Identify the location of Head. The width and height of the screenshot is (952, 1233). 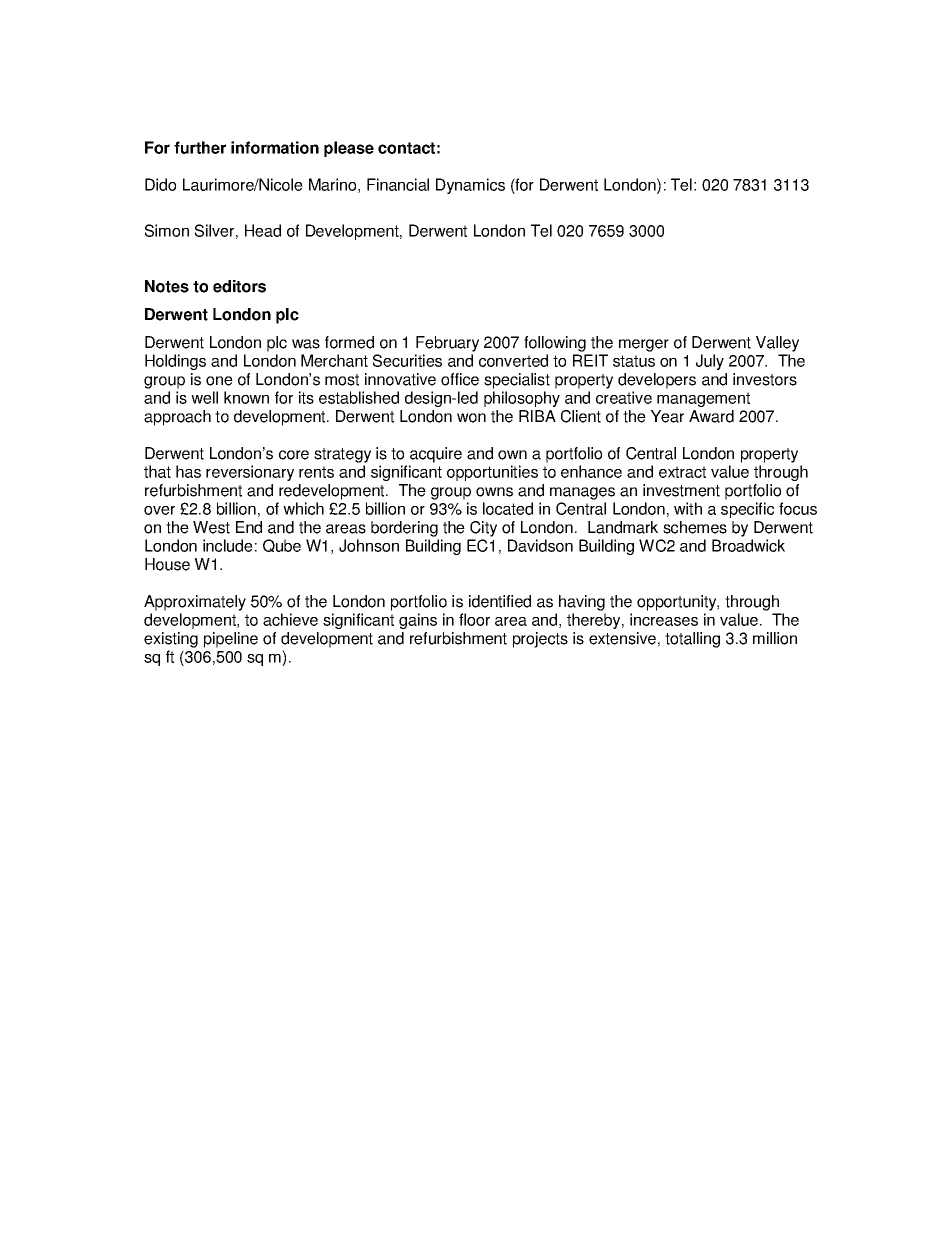
(263, 230).
